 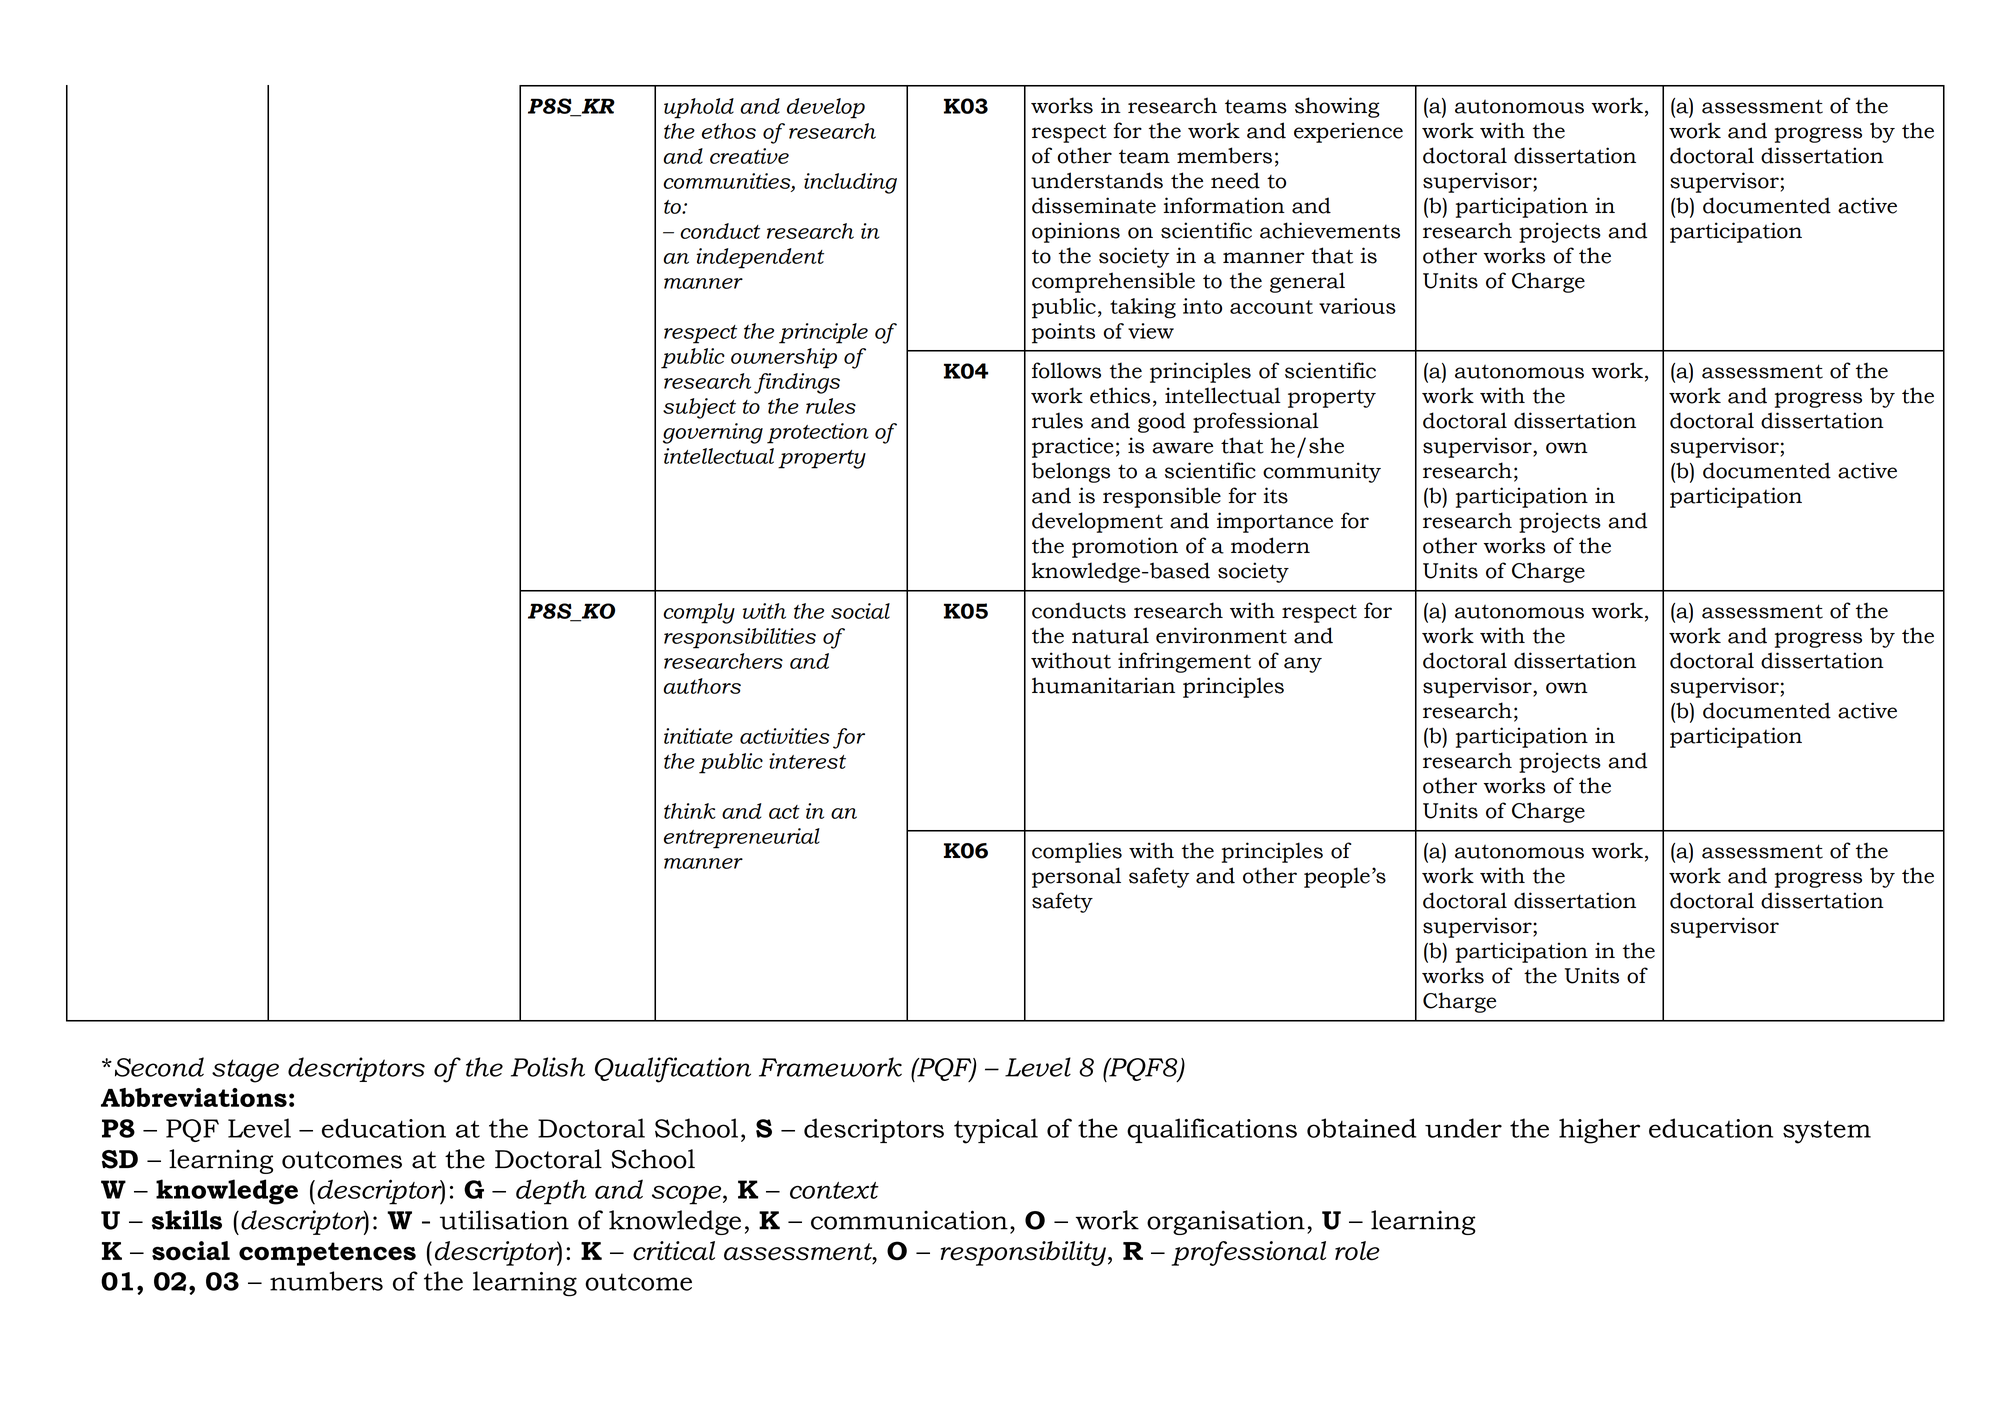 What do you see at coordinates (713, 433) in the image?
I see `governing` at bounding box center [713, 433].
